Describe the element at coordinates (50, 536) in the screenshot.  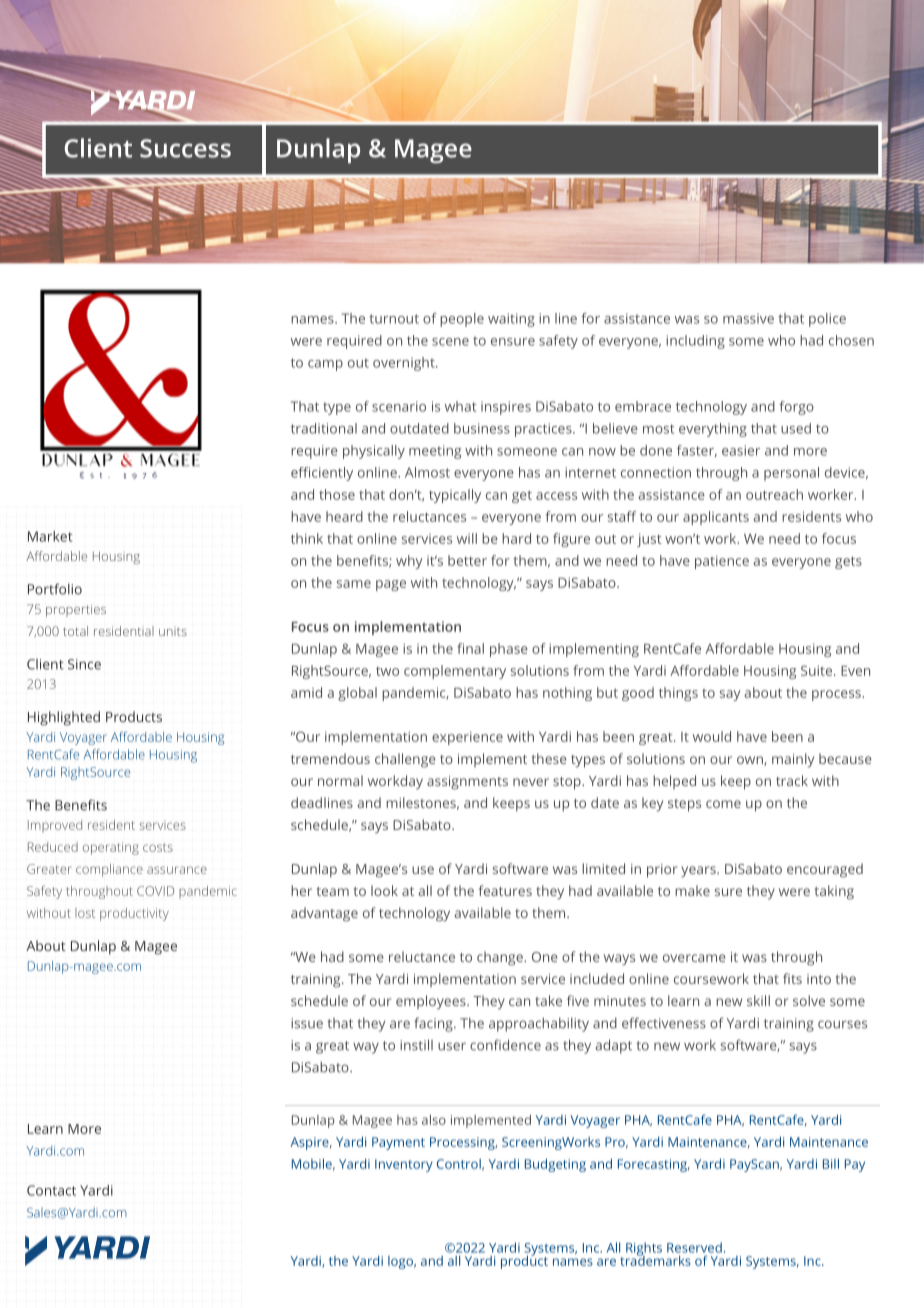
I see `Market` at that location.
